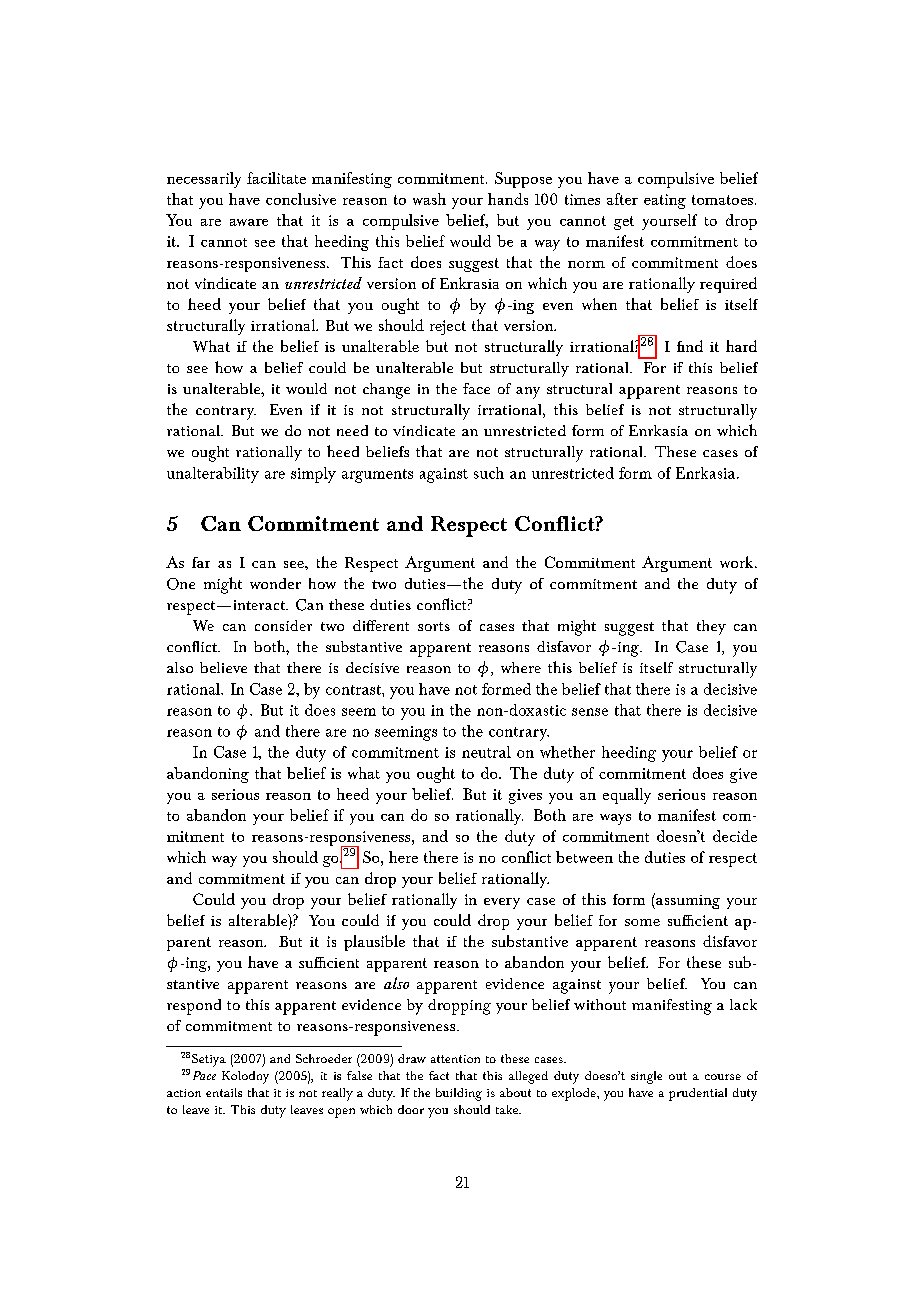 Image resolution: width=924 pixels, height=1308 pixels. I want to click on aware, so click(249, 222).
